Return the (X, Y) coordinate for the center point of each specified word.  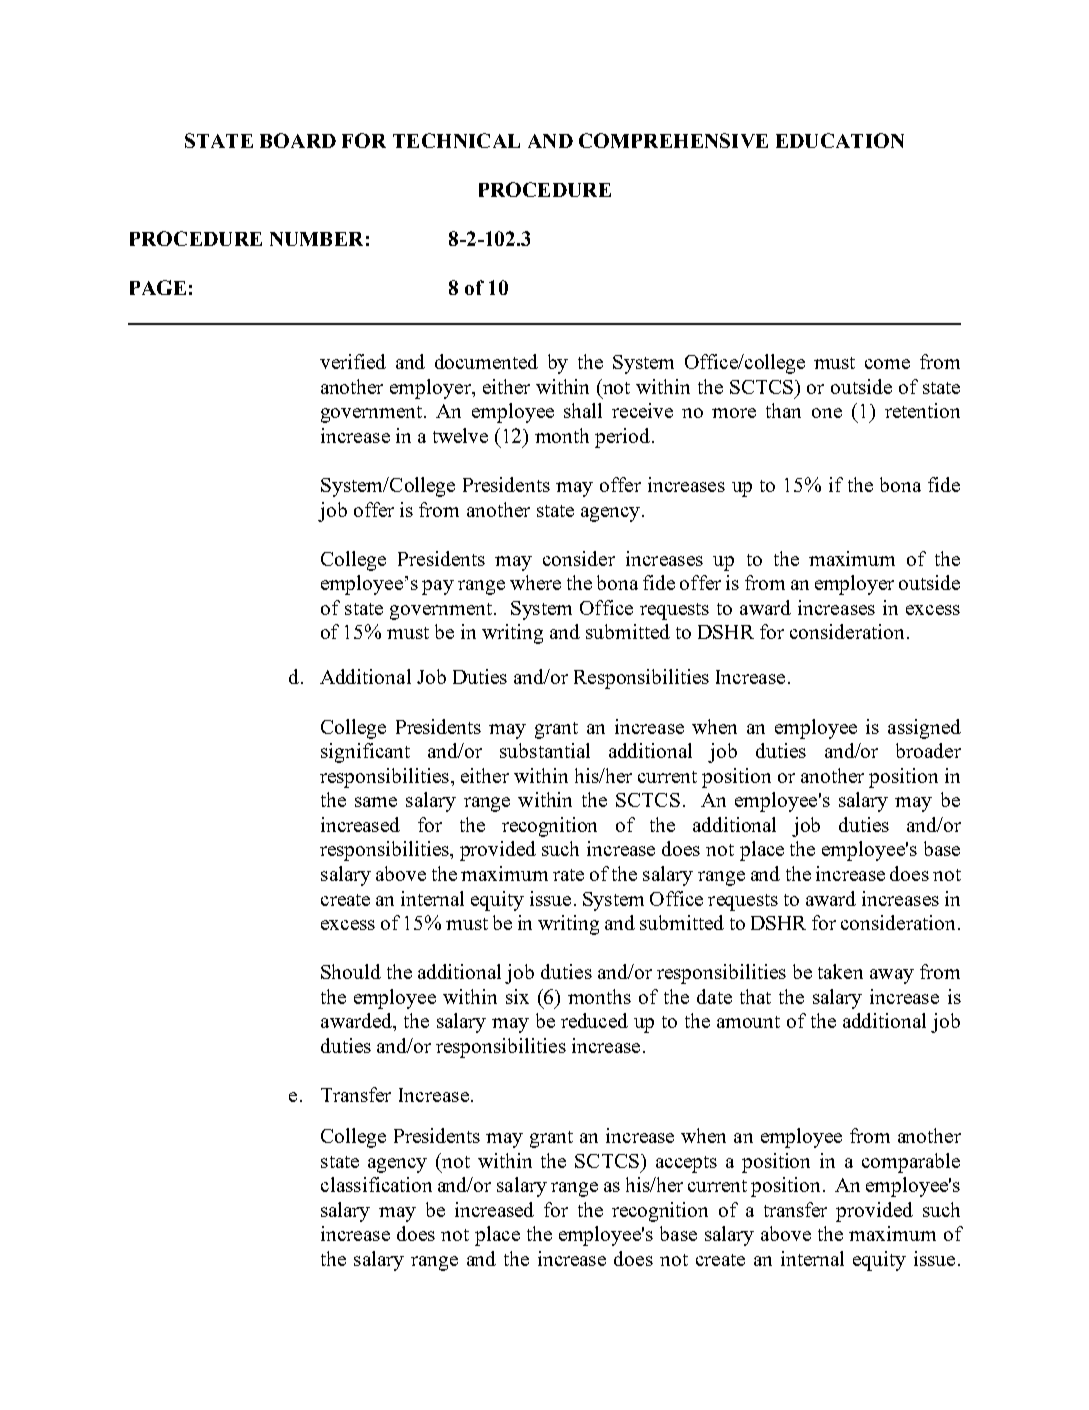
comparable (911, 1163)
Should (351, 971)
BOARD (298, 140)
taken (840, 971)
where (535, 582)
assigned (924, 729)
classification (376, 1184)
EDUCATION (840, 140)
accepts (686, 1164)
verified (353, 361)
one (827, 413)
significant (365, 753)
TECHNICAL (456, 140)
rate (568, 875)
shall (583, 410)
